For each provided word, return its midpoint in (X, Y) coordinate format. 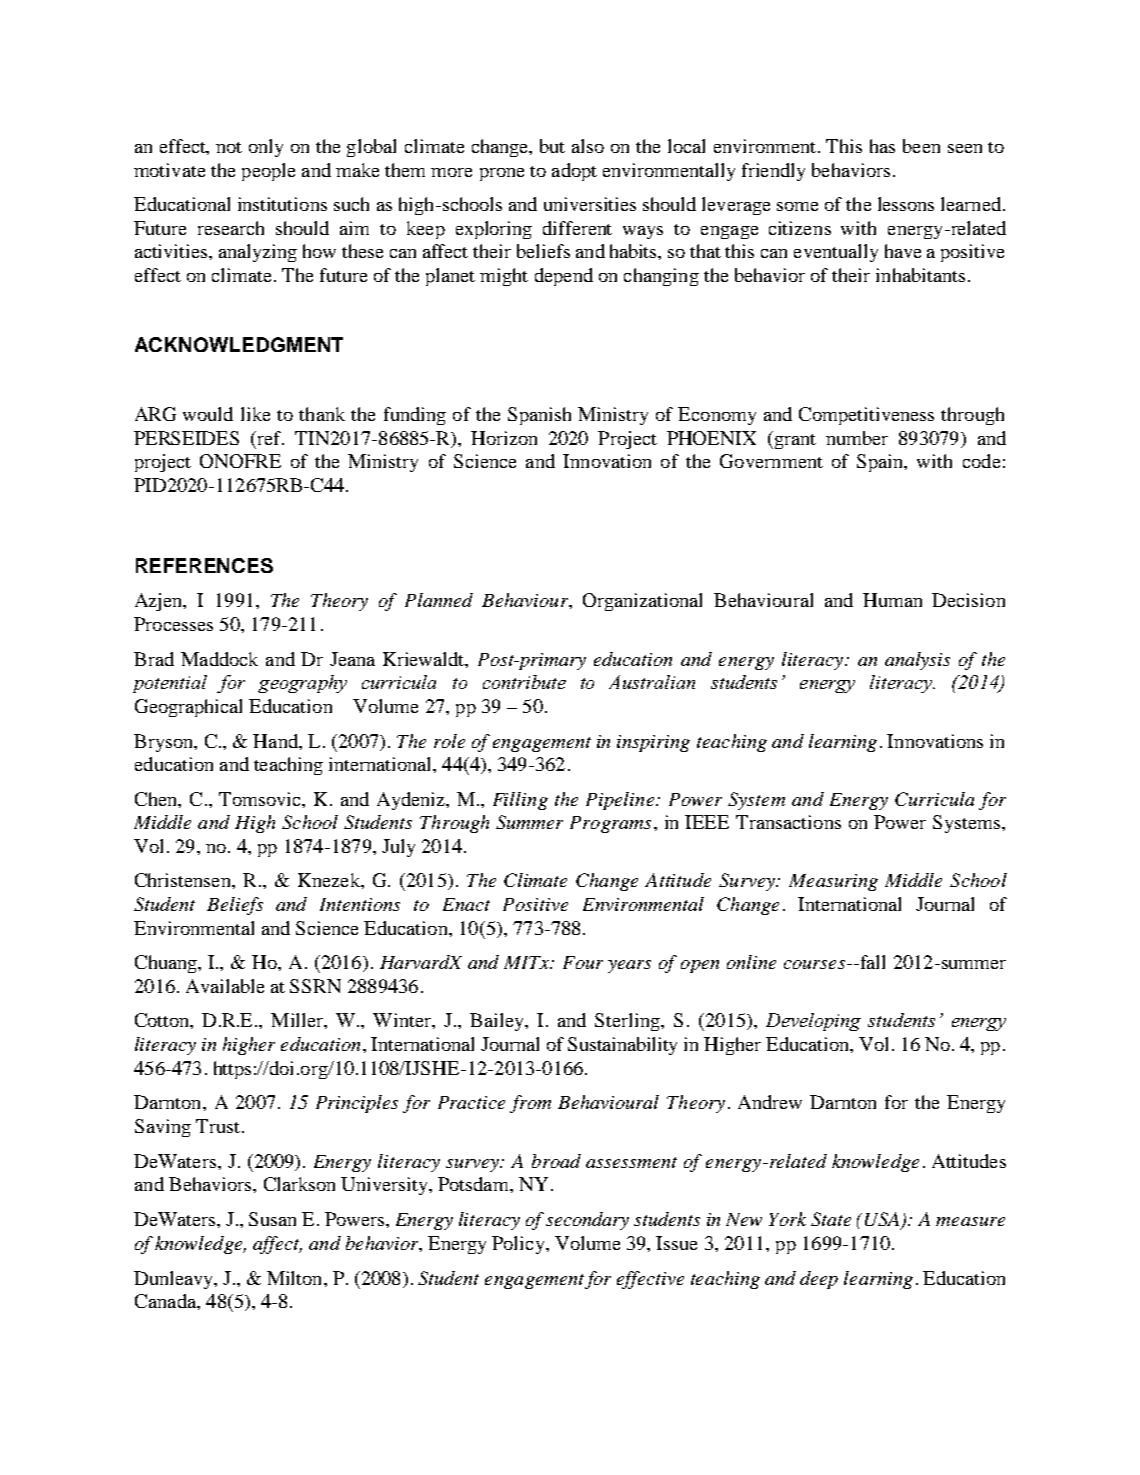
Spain (881, 463)
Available (225, 986)
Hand (276, 741)
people (268, 172)
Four (583, 962)
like (255, 414)
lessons (906, 204)
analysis (917, 661)
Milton (296, 1278)
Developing (813, 1022)
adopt (574, 172)
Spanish (539, 416)
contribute (524, 682)
